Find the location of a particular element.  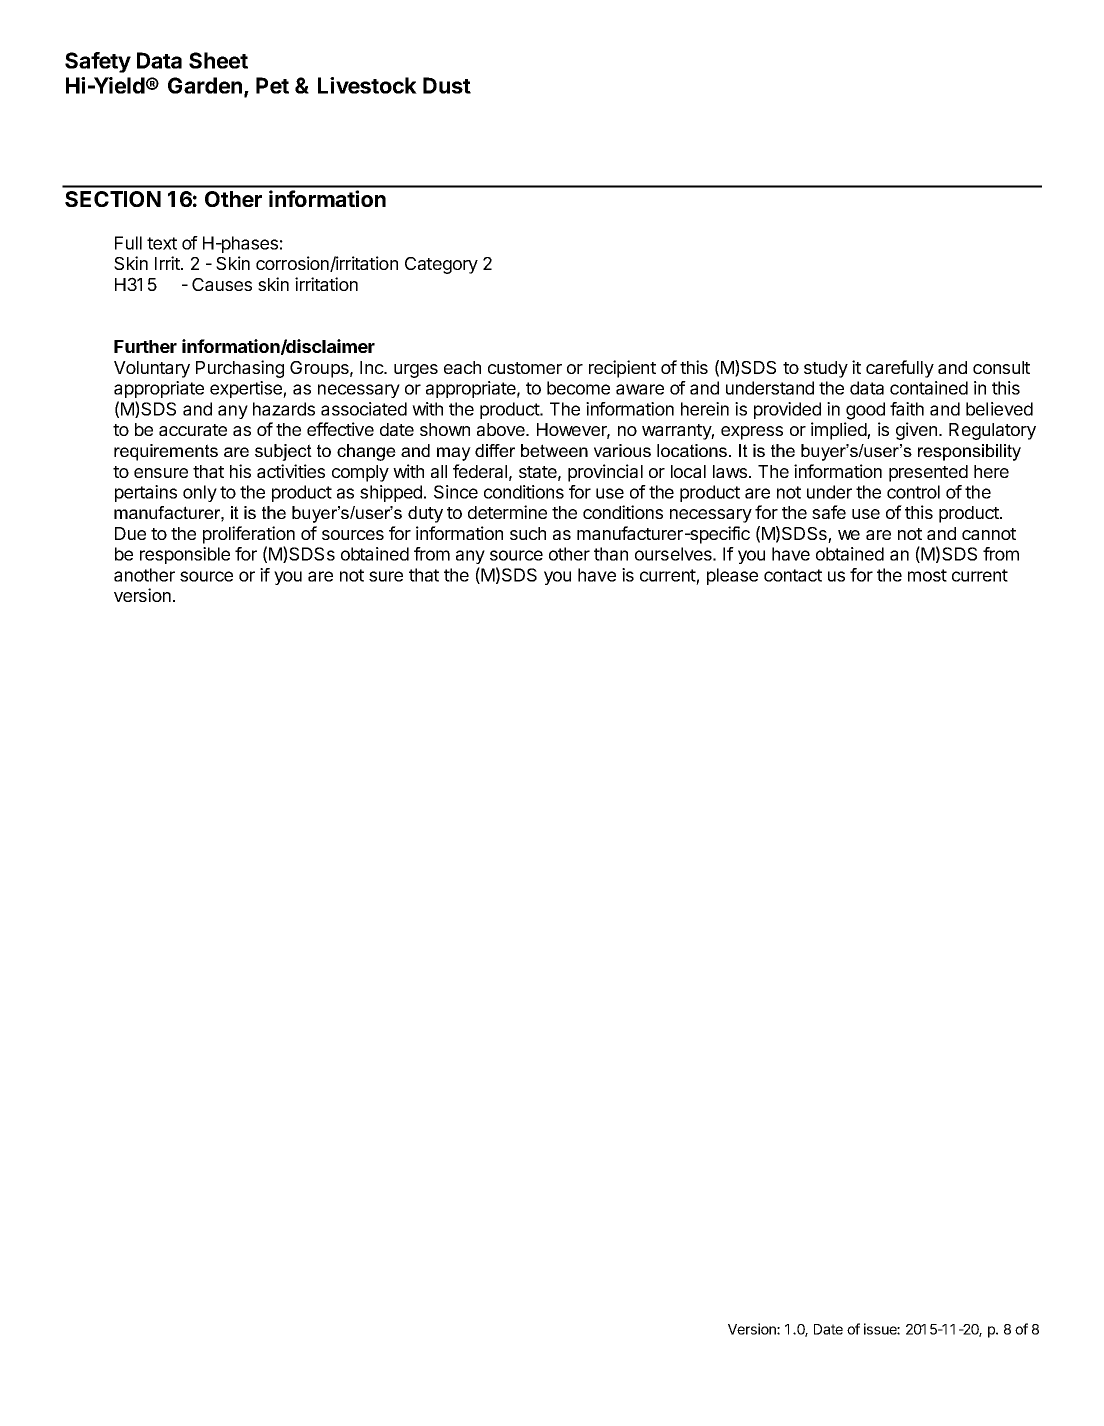

contained is located at coordinates (929, 388).
